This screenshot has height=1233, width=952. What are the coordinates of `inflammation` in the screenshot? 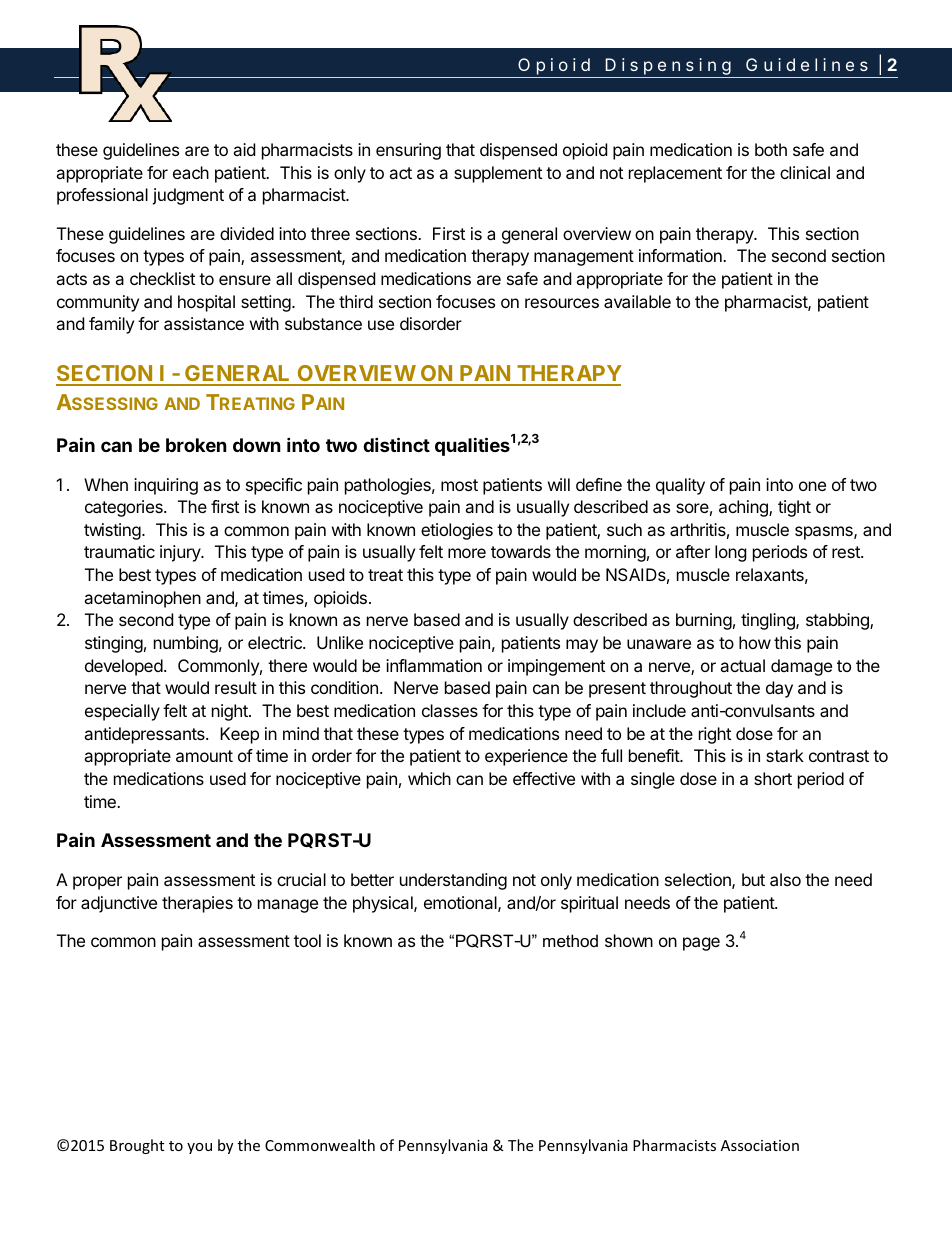 It's located at (434, 665).
